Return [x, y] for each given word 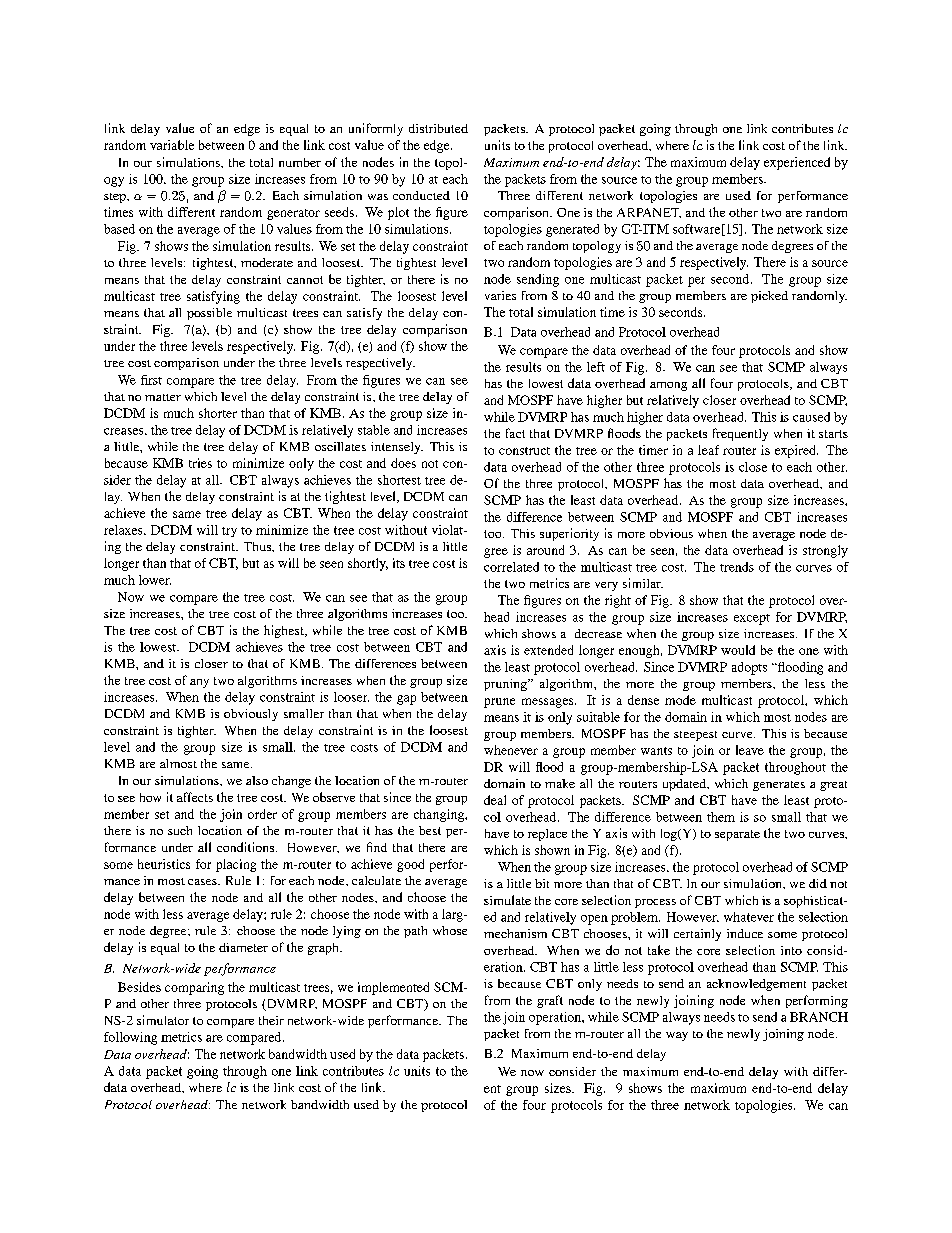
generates [779, 786]
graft [550, 1001]
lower [155, 580]
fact [515, 433]
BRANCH [819, 1017]
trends [737, 567]
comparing [194, 988]
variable [172, 145]
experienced [797, 163]
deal [495, 800]
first [151, 380]
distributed [438, 128]
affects [195, 797]
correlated [511, 567]
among [668, 386]
